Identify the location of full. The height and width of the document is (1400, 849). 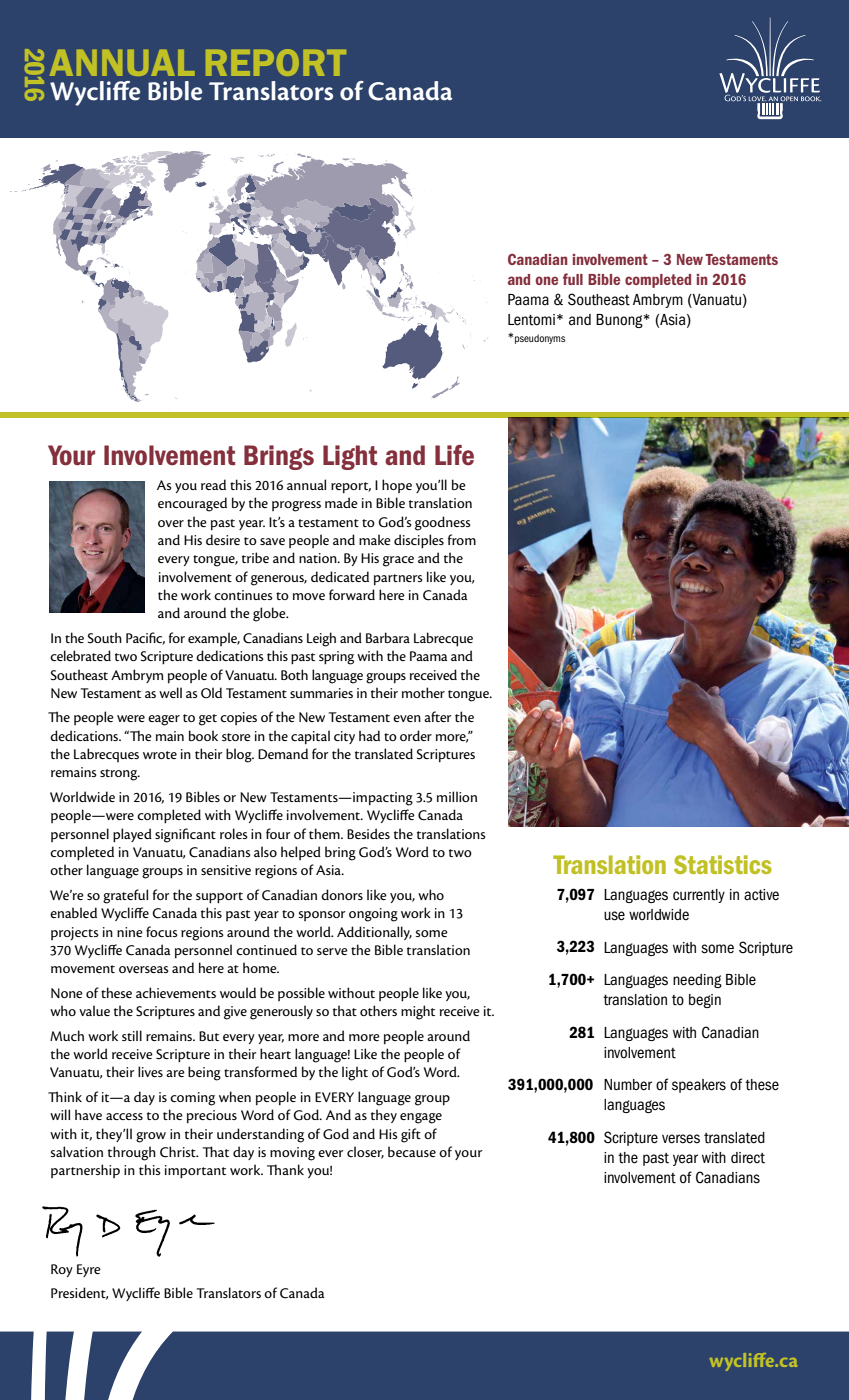
(573, 279).
